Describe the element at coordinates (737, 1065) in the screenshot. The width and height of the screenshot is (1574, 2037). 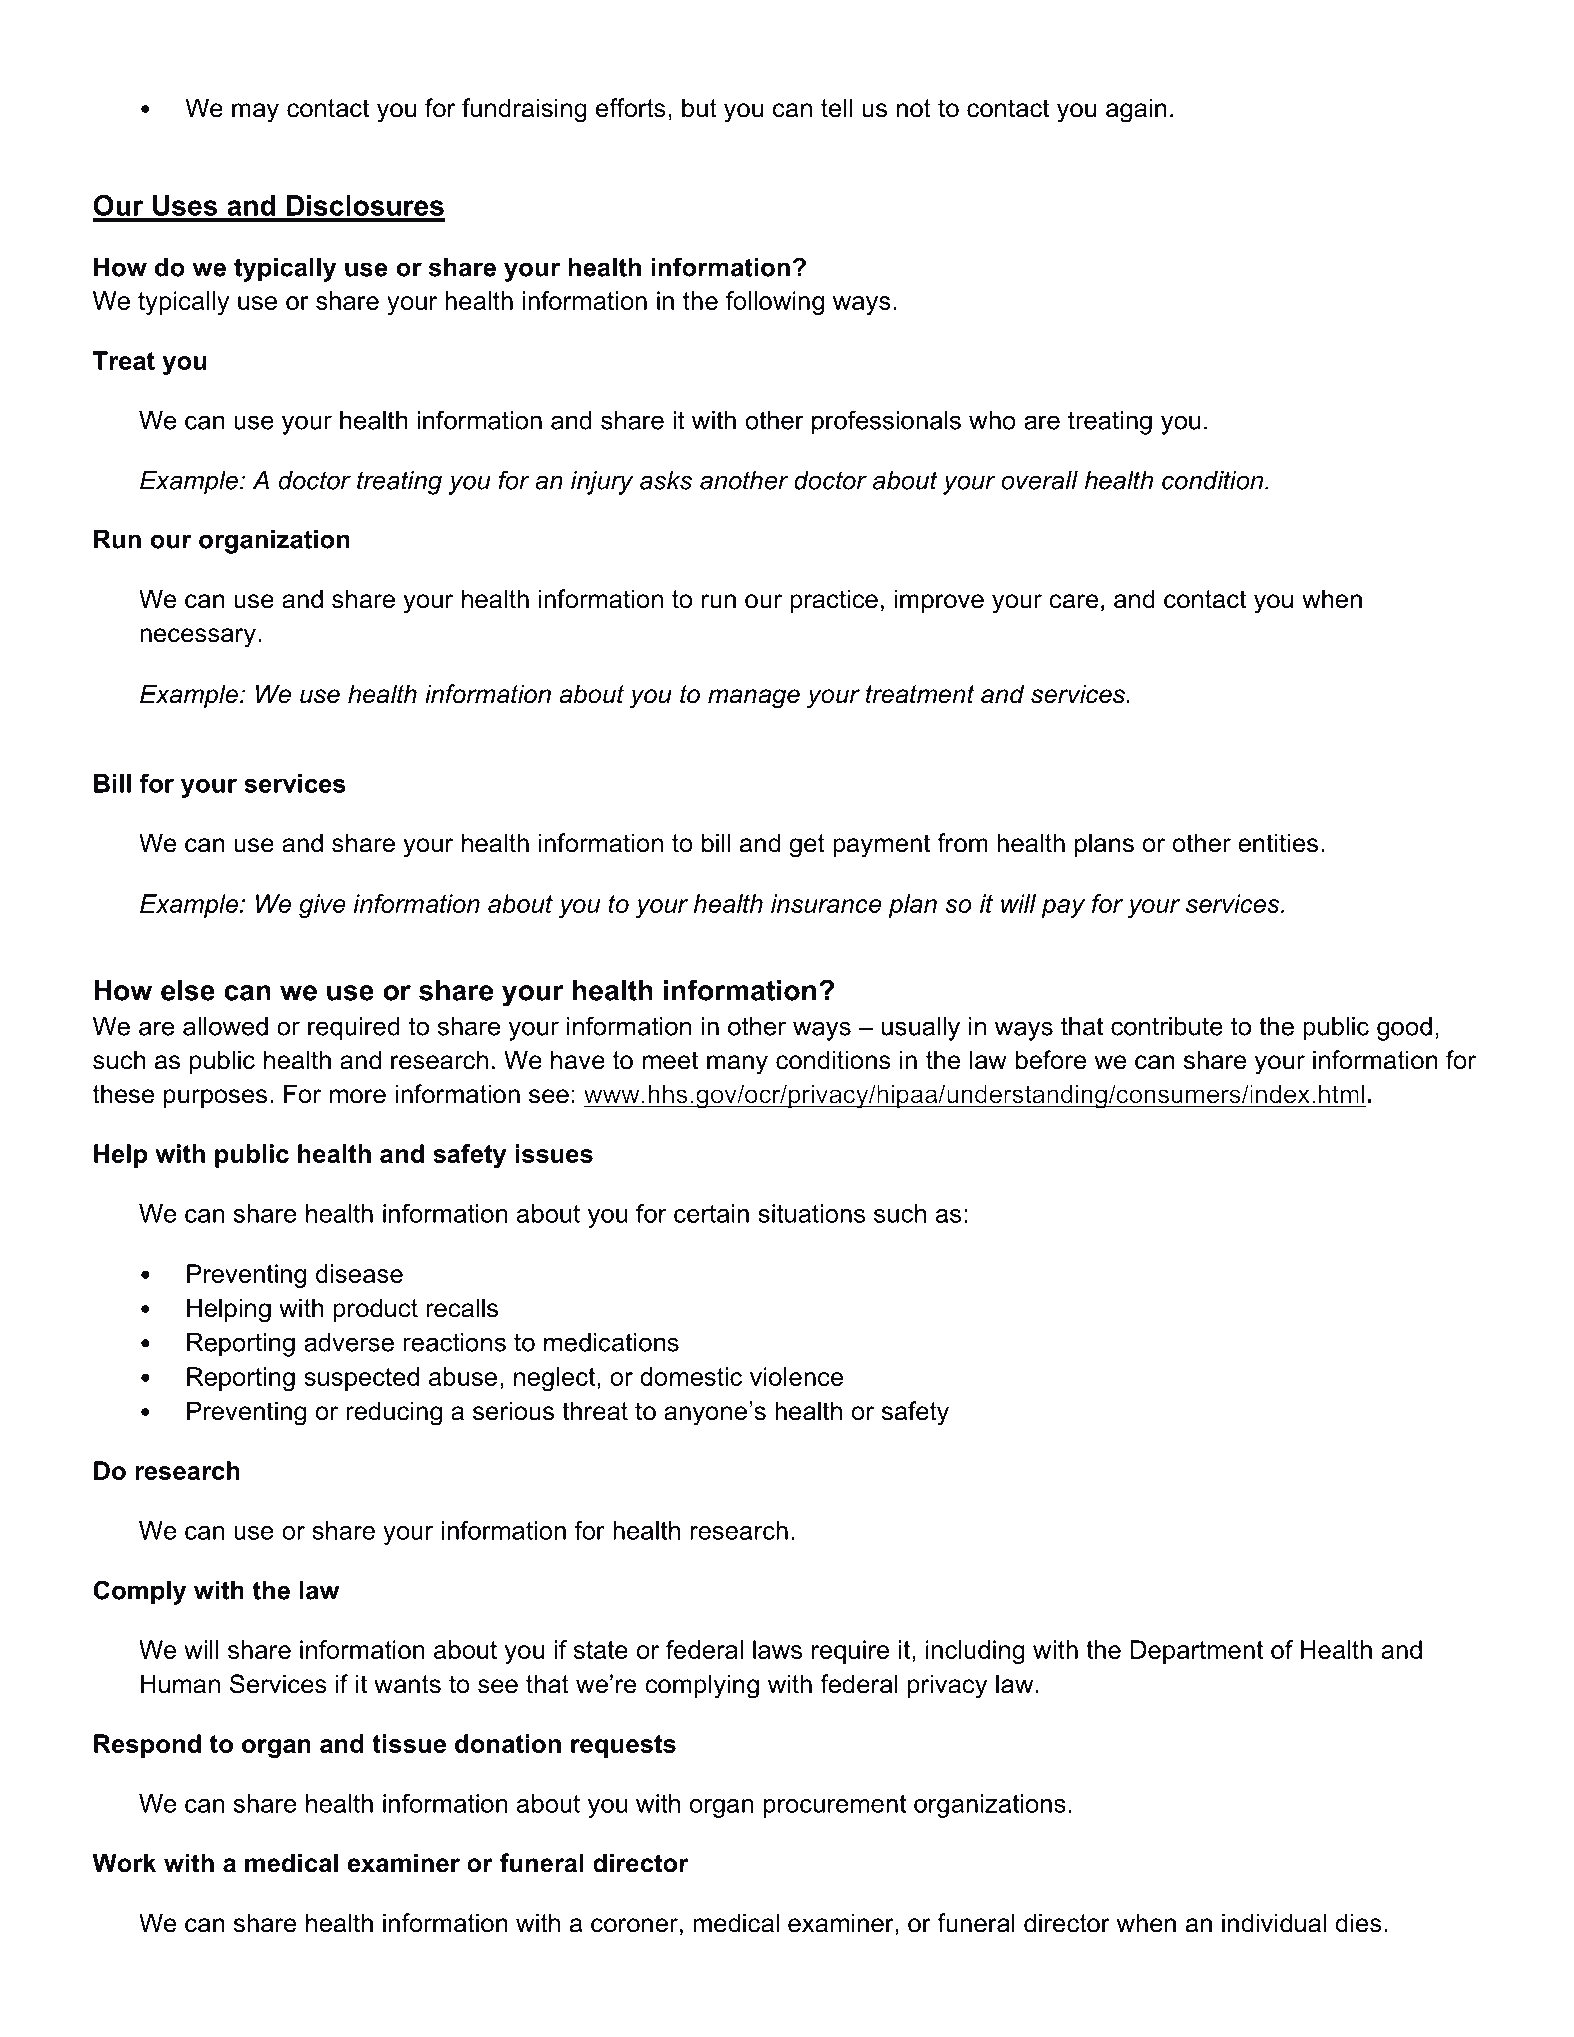
I see `many` at that location.
